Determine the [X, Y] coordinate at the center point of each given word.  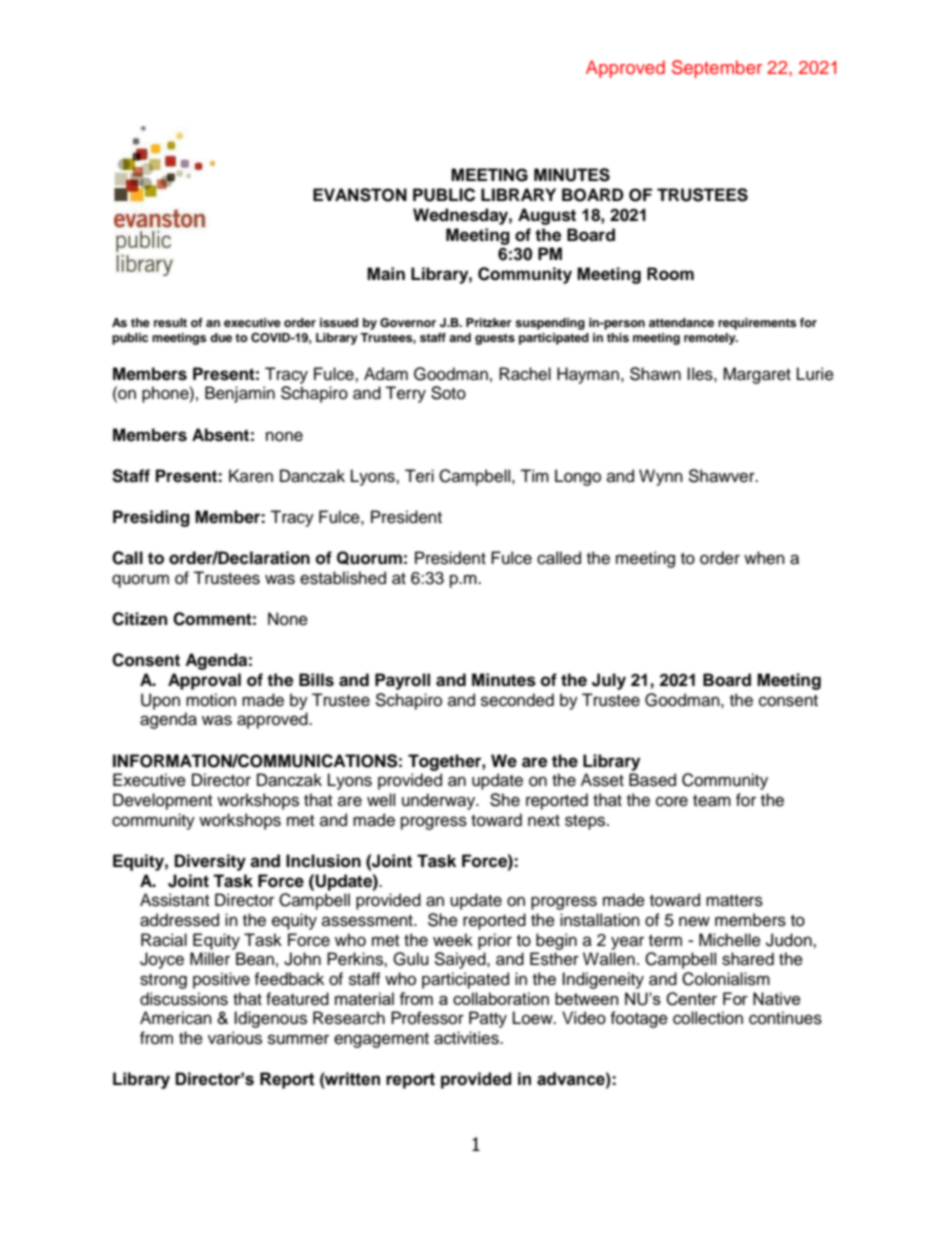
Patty [488, 1019]
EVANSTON [360, 195]
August [547, 216]
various [235, 1038]
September [717, 69]
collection [708, 1018]
